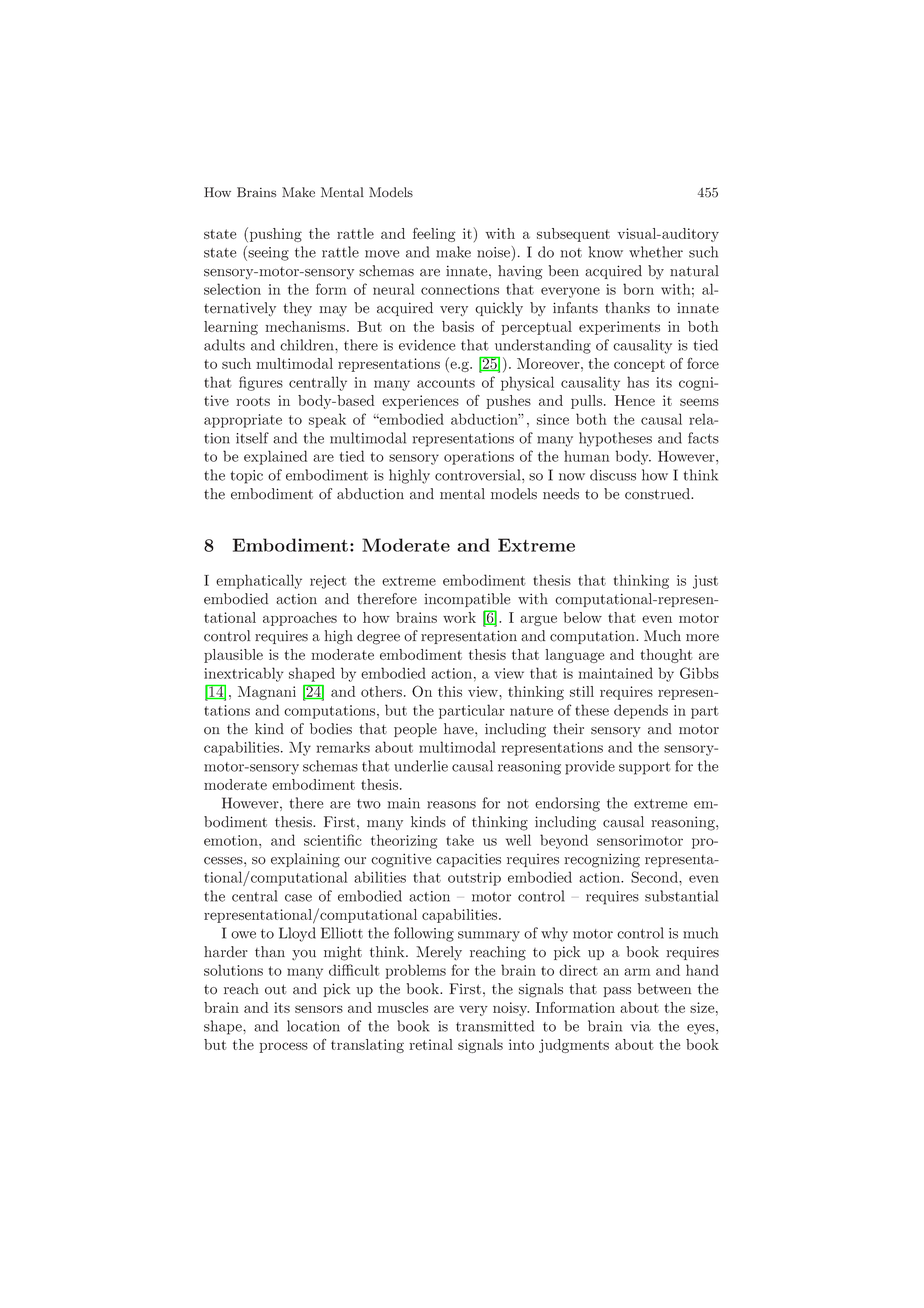  I want to click on feeling, so click(434, 235).
